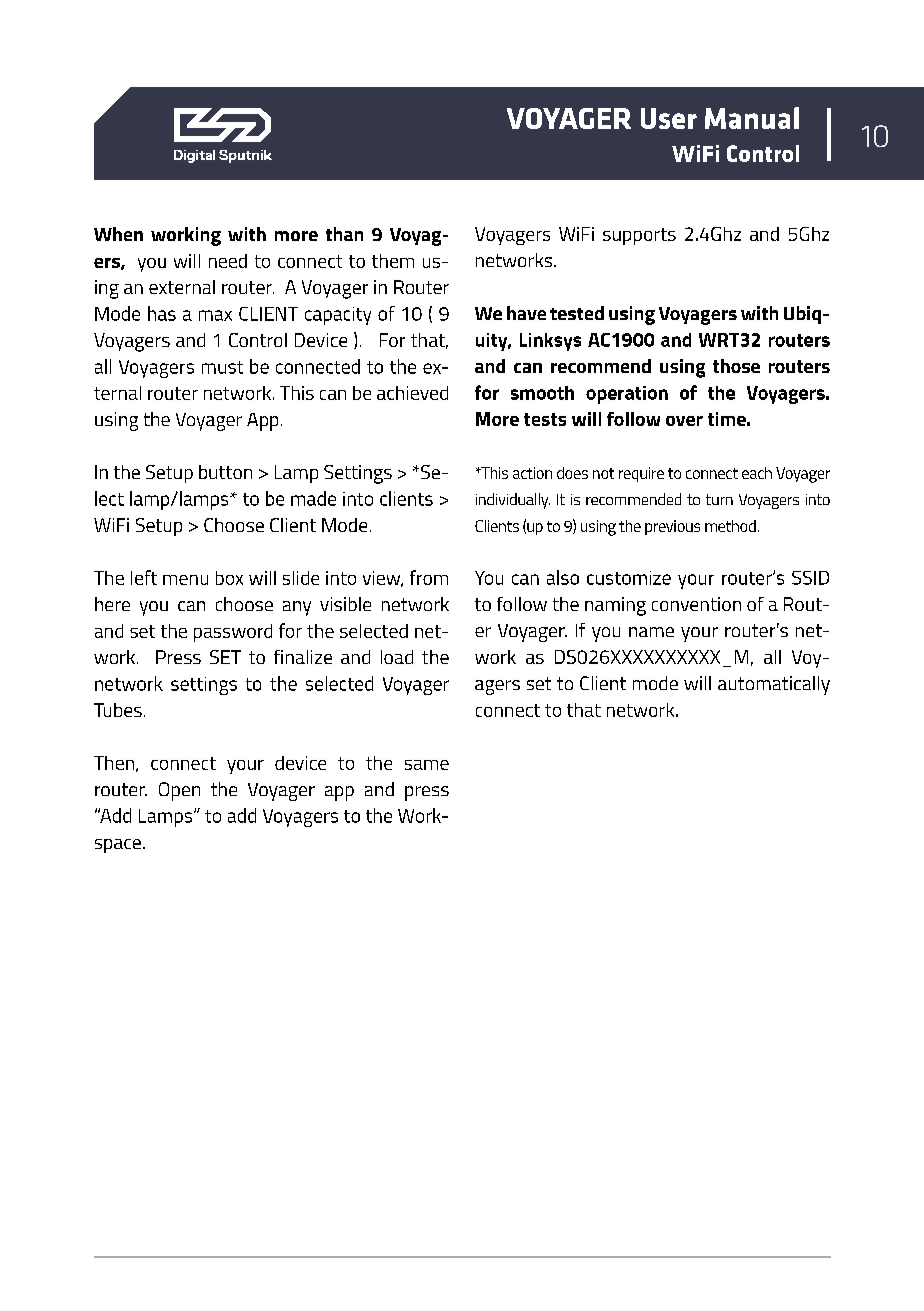  Describe the element at coordinates (179, 791) in the document. I see `Open` at that location.
